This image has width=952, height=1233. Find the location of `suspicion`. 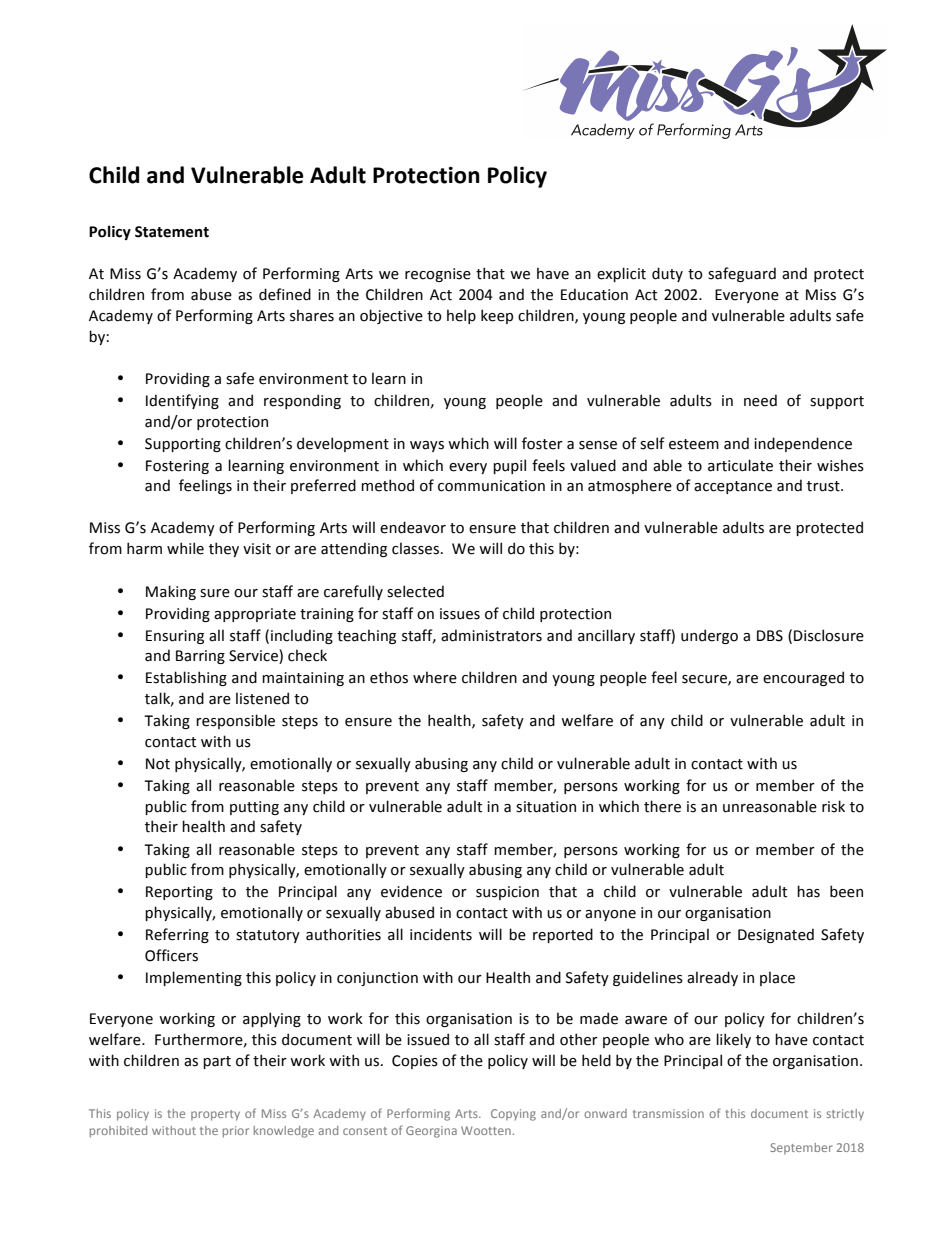

suspicion is located at coordinates (507, 893).
